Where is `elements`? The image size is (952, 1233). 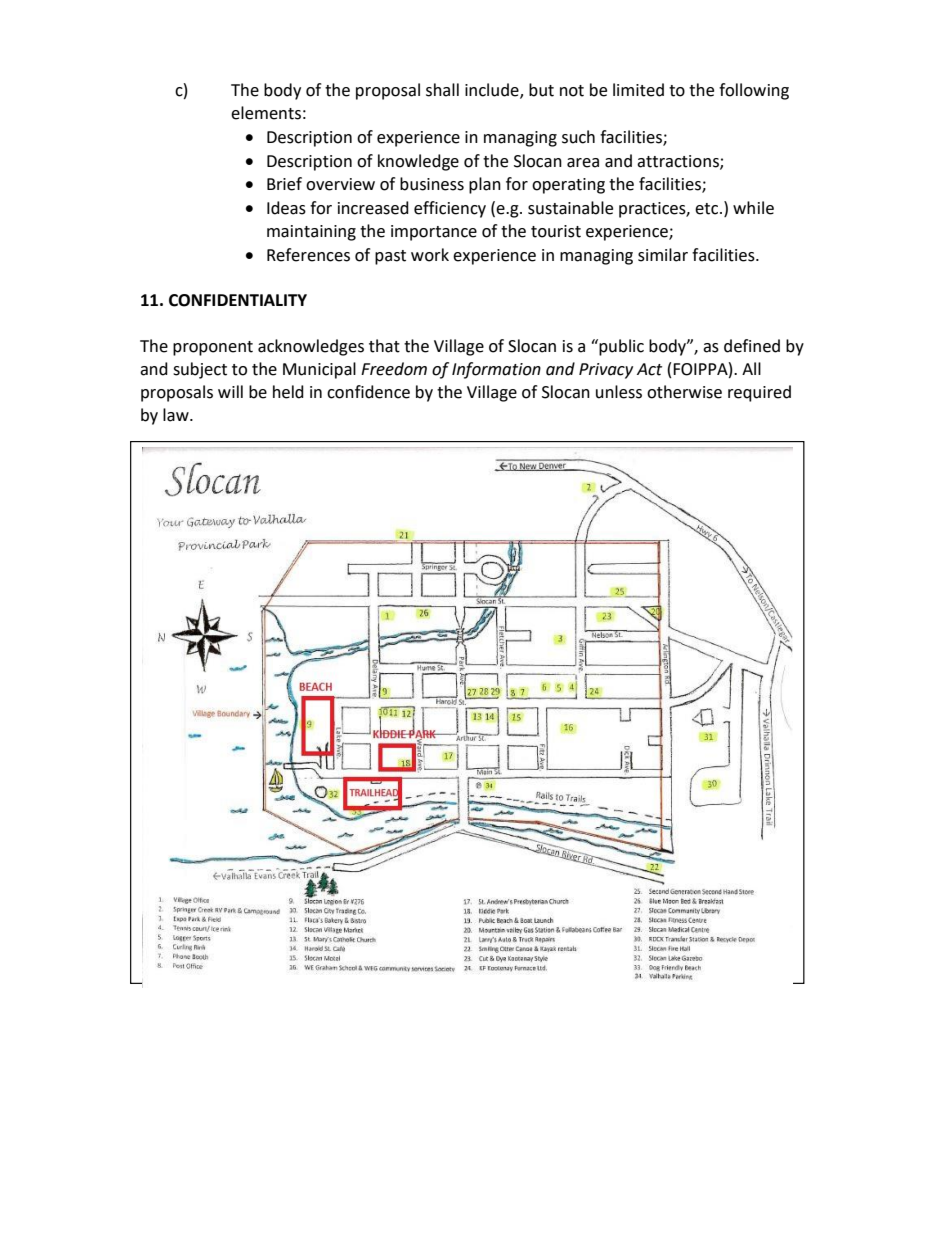 elements is located at coordinates (266, 113).
